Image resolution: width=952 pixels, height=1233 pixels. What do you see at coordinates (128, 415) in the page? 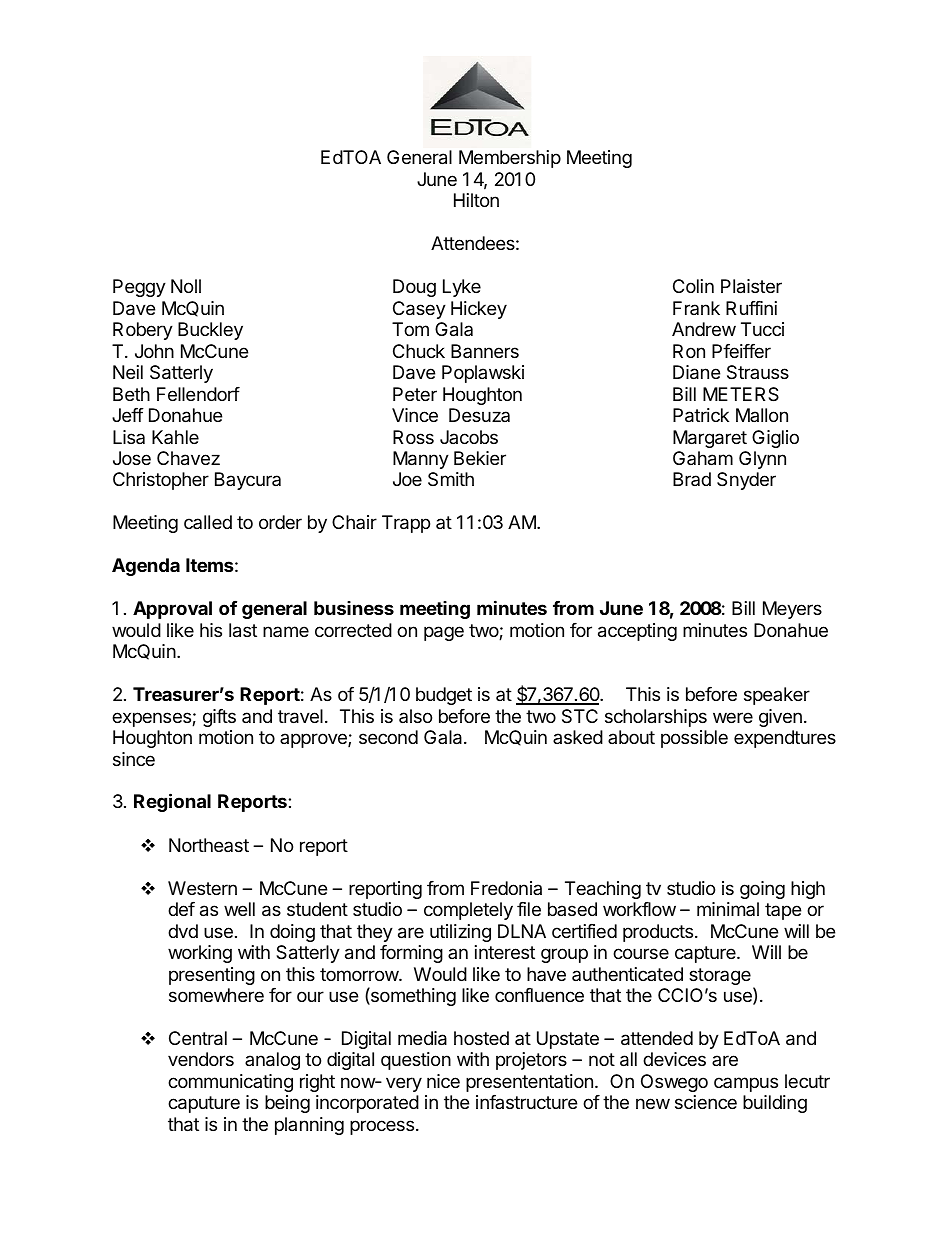
I see `Jeff` at bounding box center [128, 415].
